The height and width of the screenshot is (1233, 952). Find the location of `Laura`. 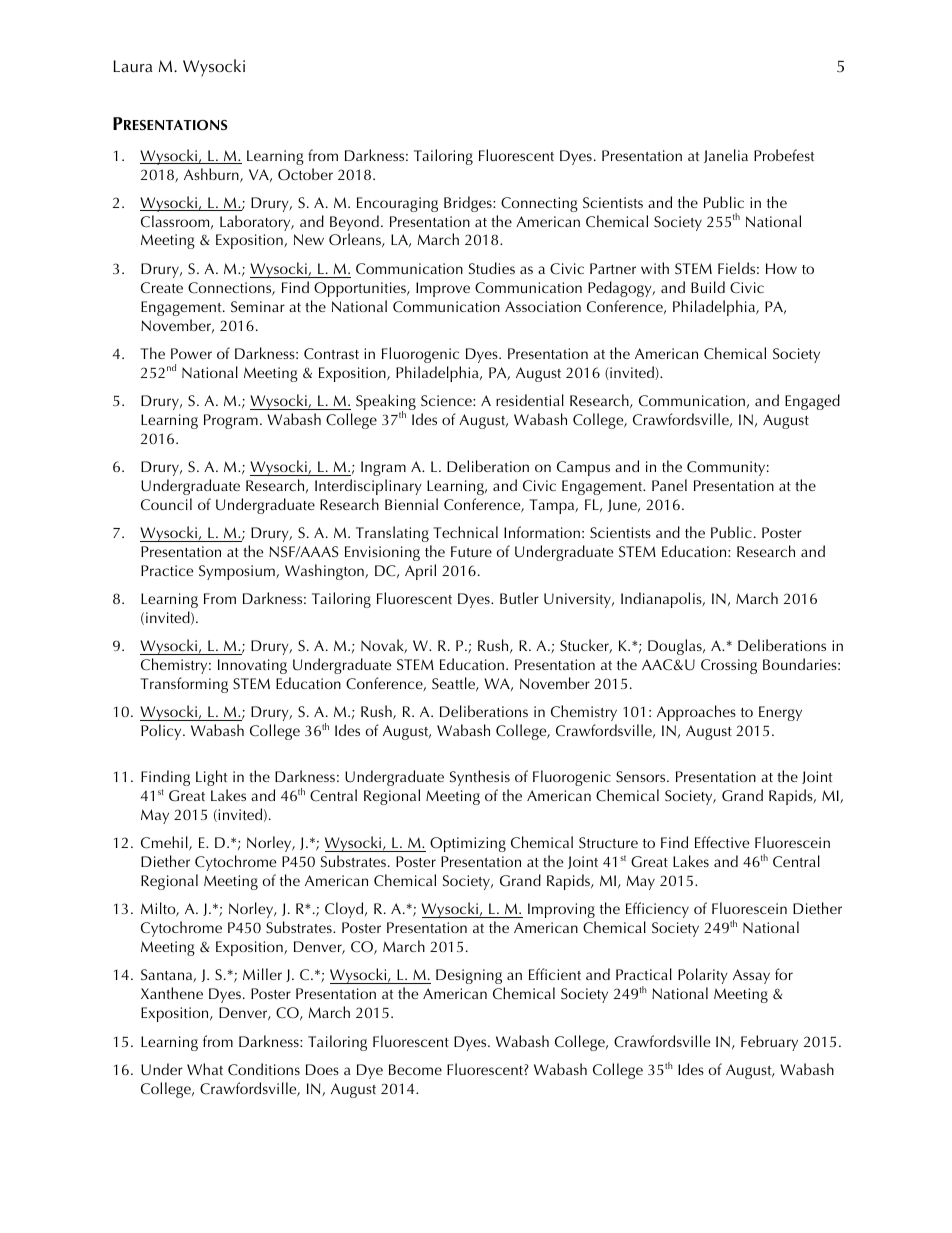

Laura is located at coordinates (133, 66).
